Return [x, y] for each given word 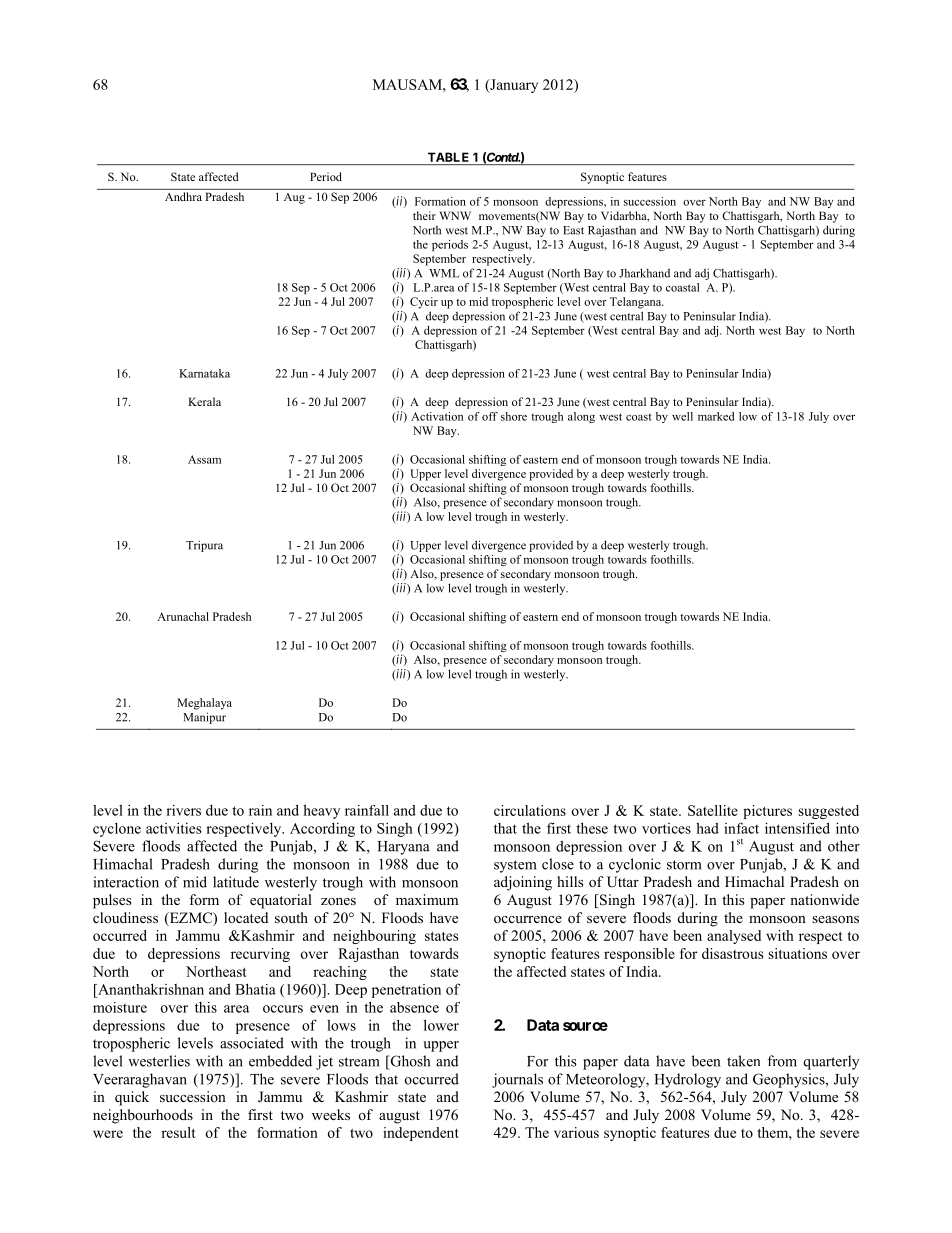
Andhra [183, 196]
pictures [767, 812]
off [490, 416]
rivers [183, 810]
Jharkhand [644, 273]
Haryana [404, 848]
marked [716, 416]
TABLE [448, 157]
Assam [204, 459]
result [178, 1132]
